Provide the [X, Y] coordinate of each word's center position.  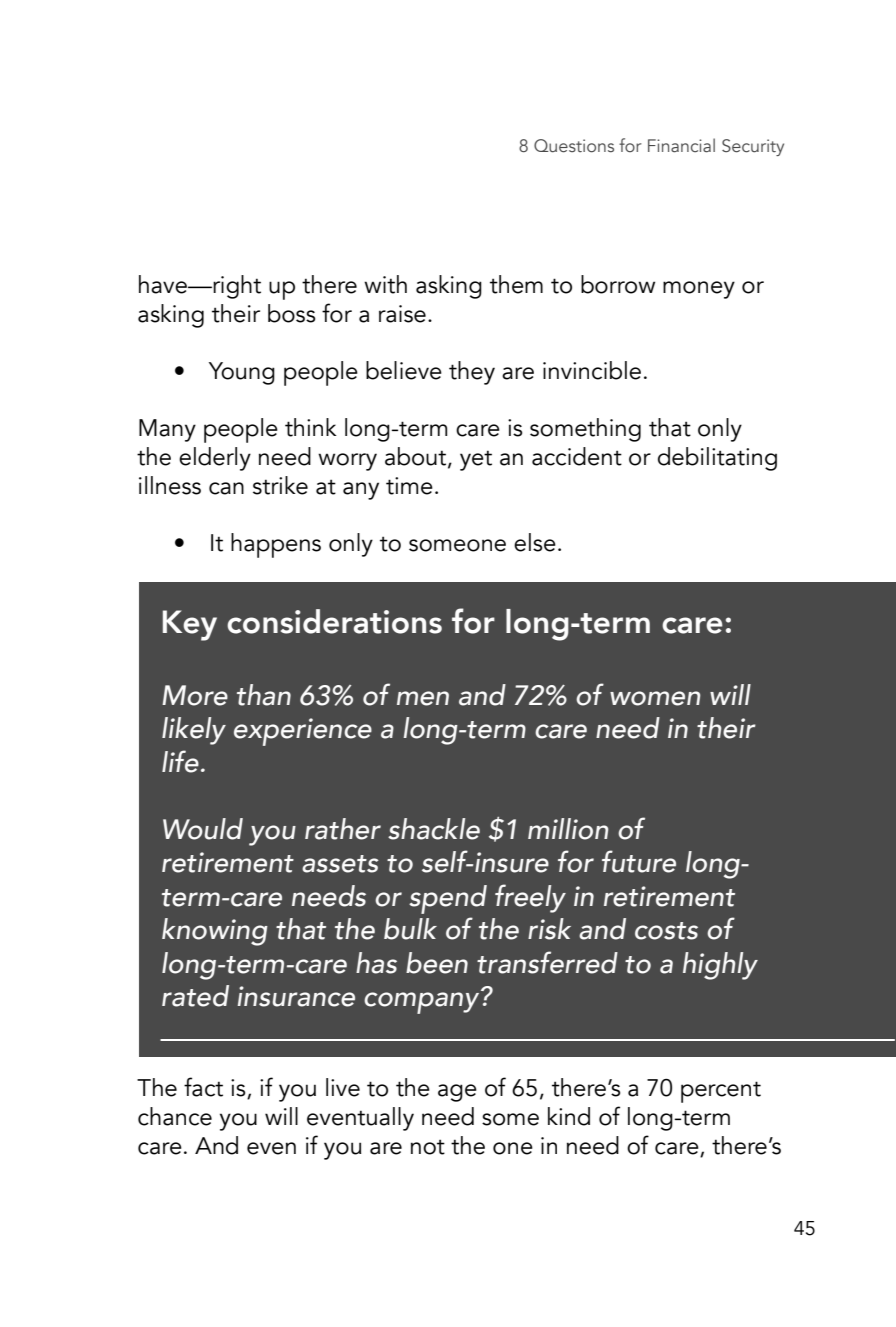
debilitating [717, 459]
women [655, 698]
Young [242, 373]
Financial [681, 145]
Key [190, 625]
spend [448, 899]
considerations [334, 621]
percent [721, 1092]
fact [203, 1087]
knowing [215, 932]
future [639, 861]
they [472, 373]
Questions [574, 146]
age [457, 1093]
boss [292, 313]
